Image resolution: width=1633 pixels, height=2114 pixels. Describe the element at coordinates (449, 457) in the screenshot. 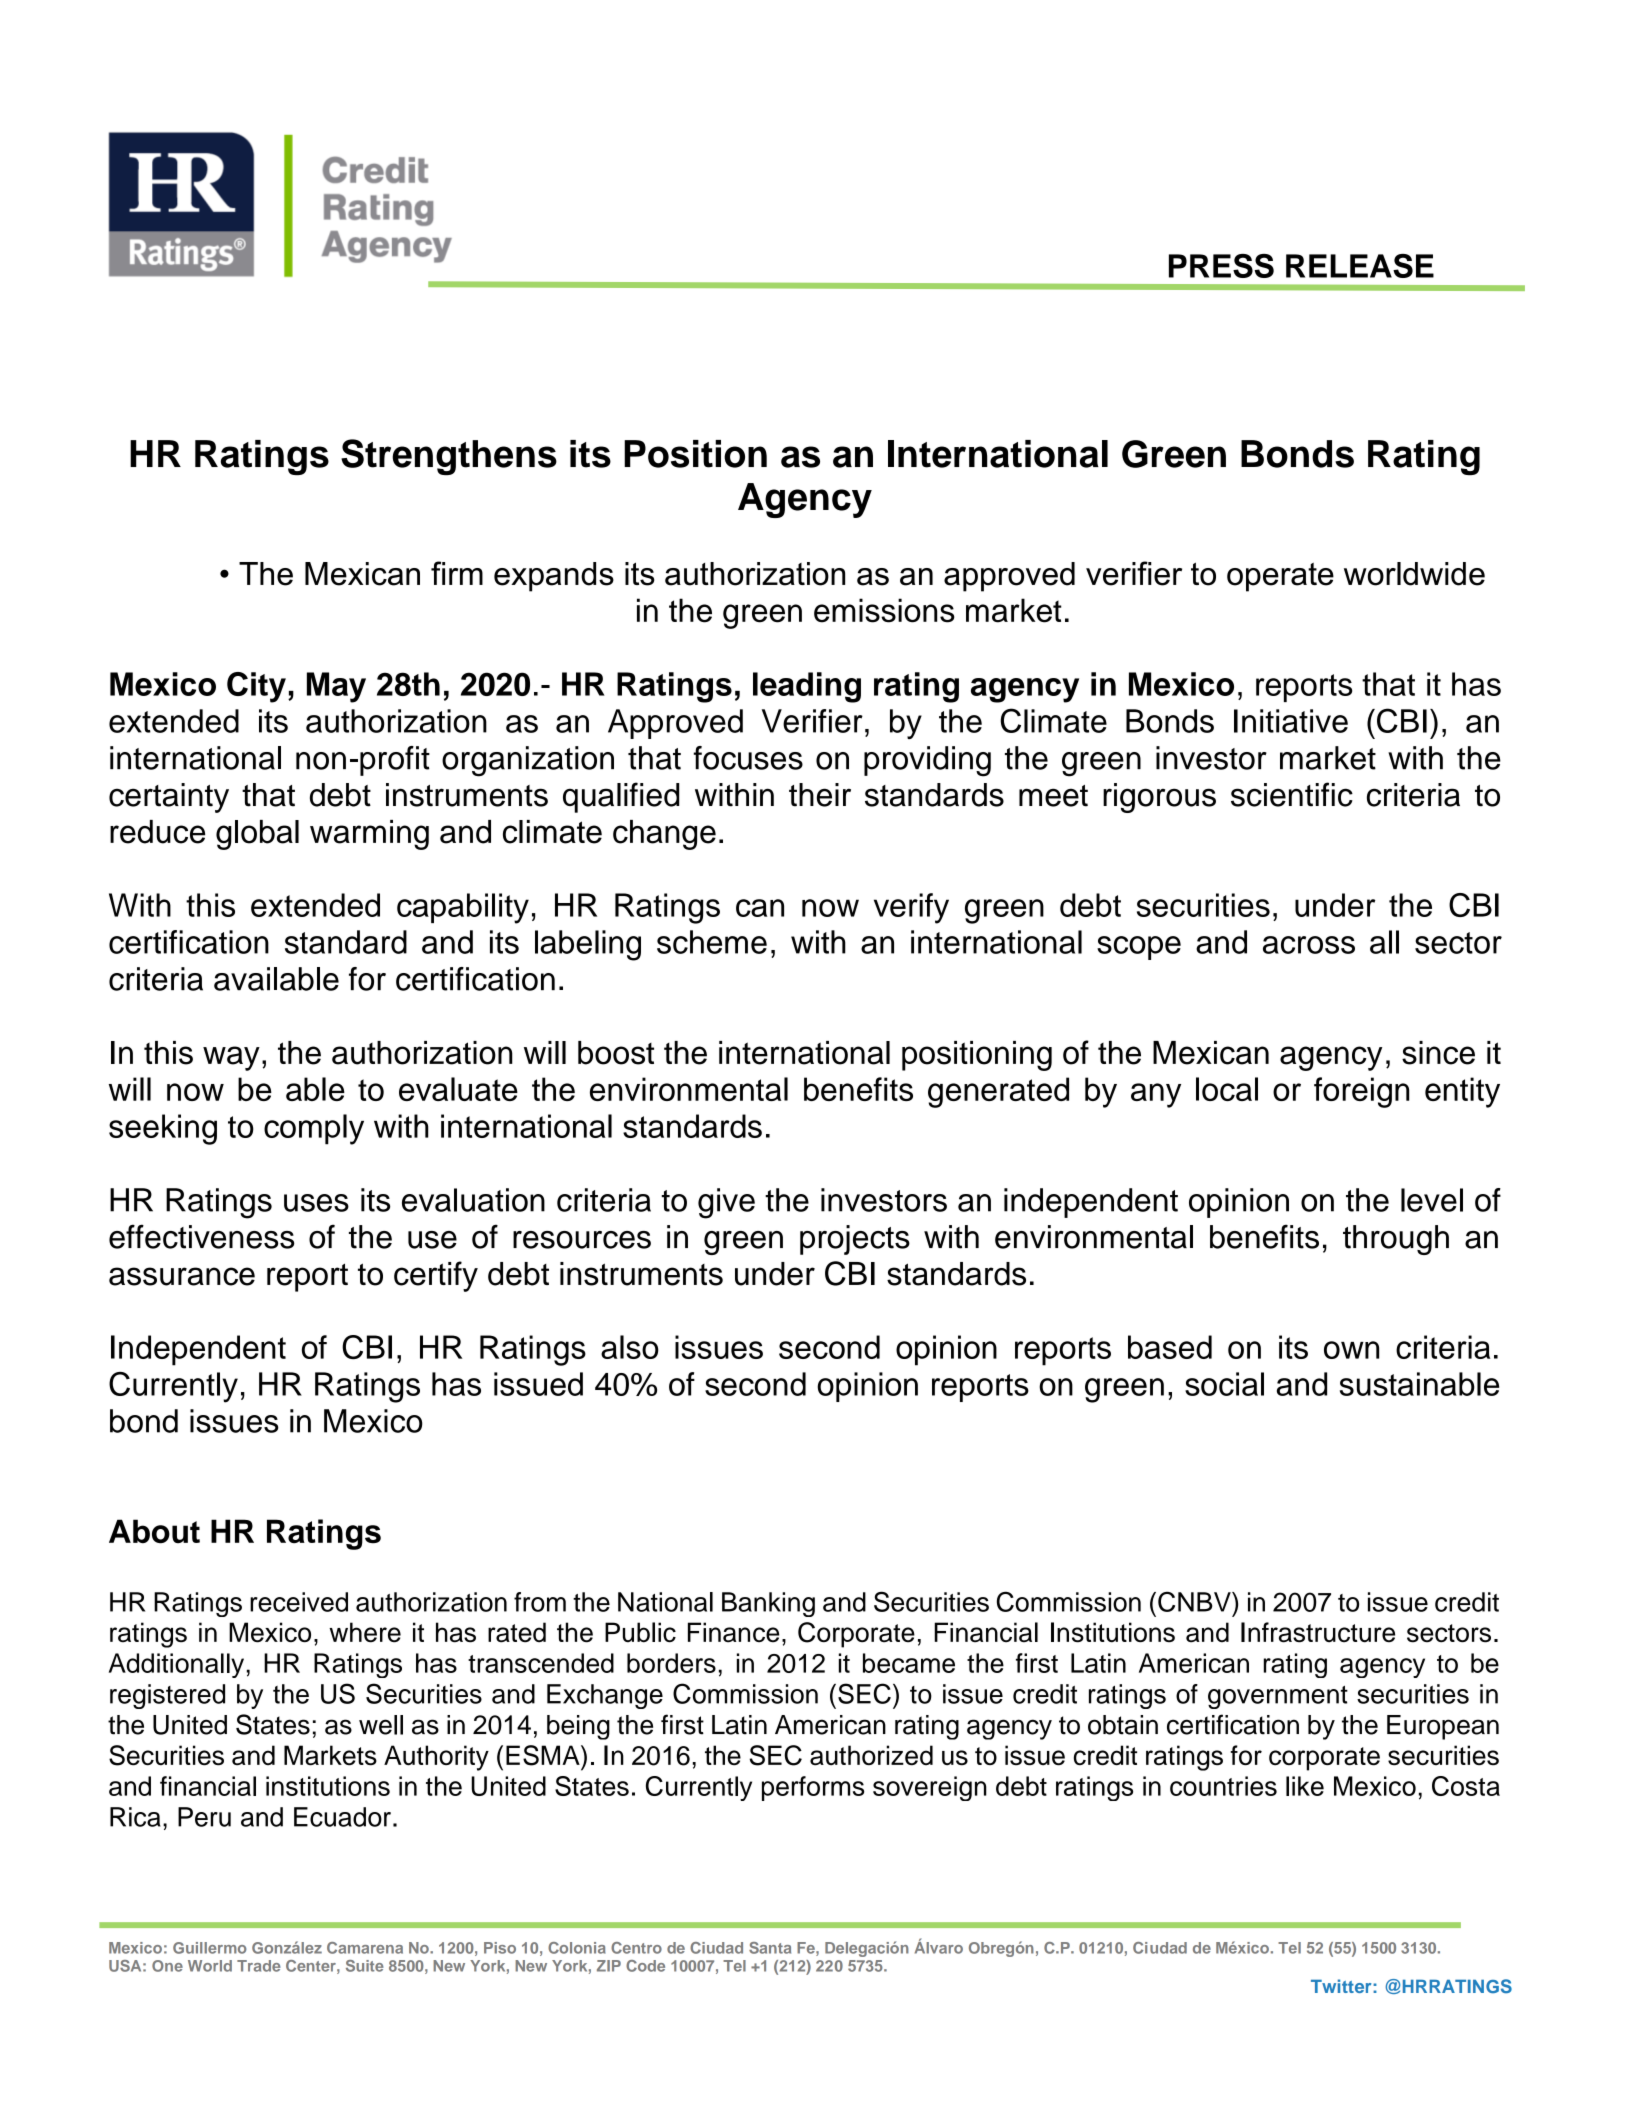

I see `Strengthens` at that location.
